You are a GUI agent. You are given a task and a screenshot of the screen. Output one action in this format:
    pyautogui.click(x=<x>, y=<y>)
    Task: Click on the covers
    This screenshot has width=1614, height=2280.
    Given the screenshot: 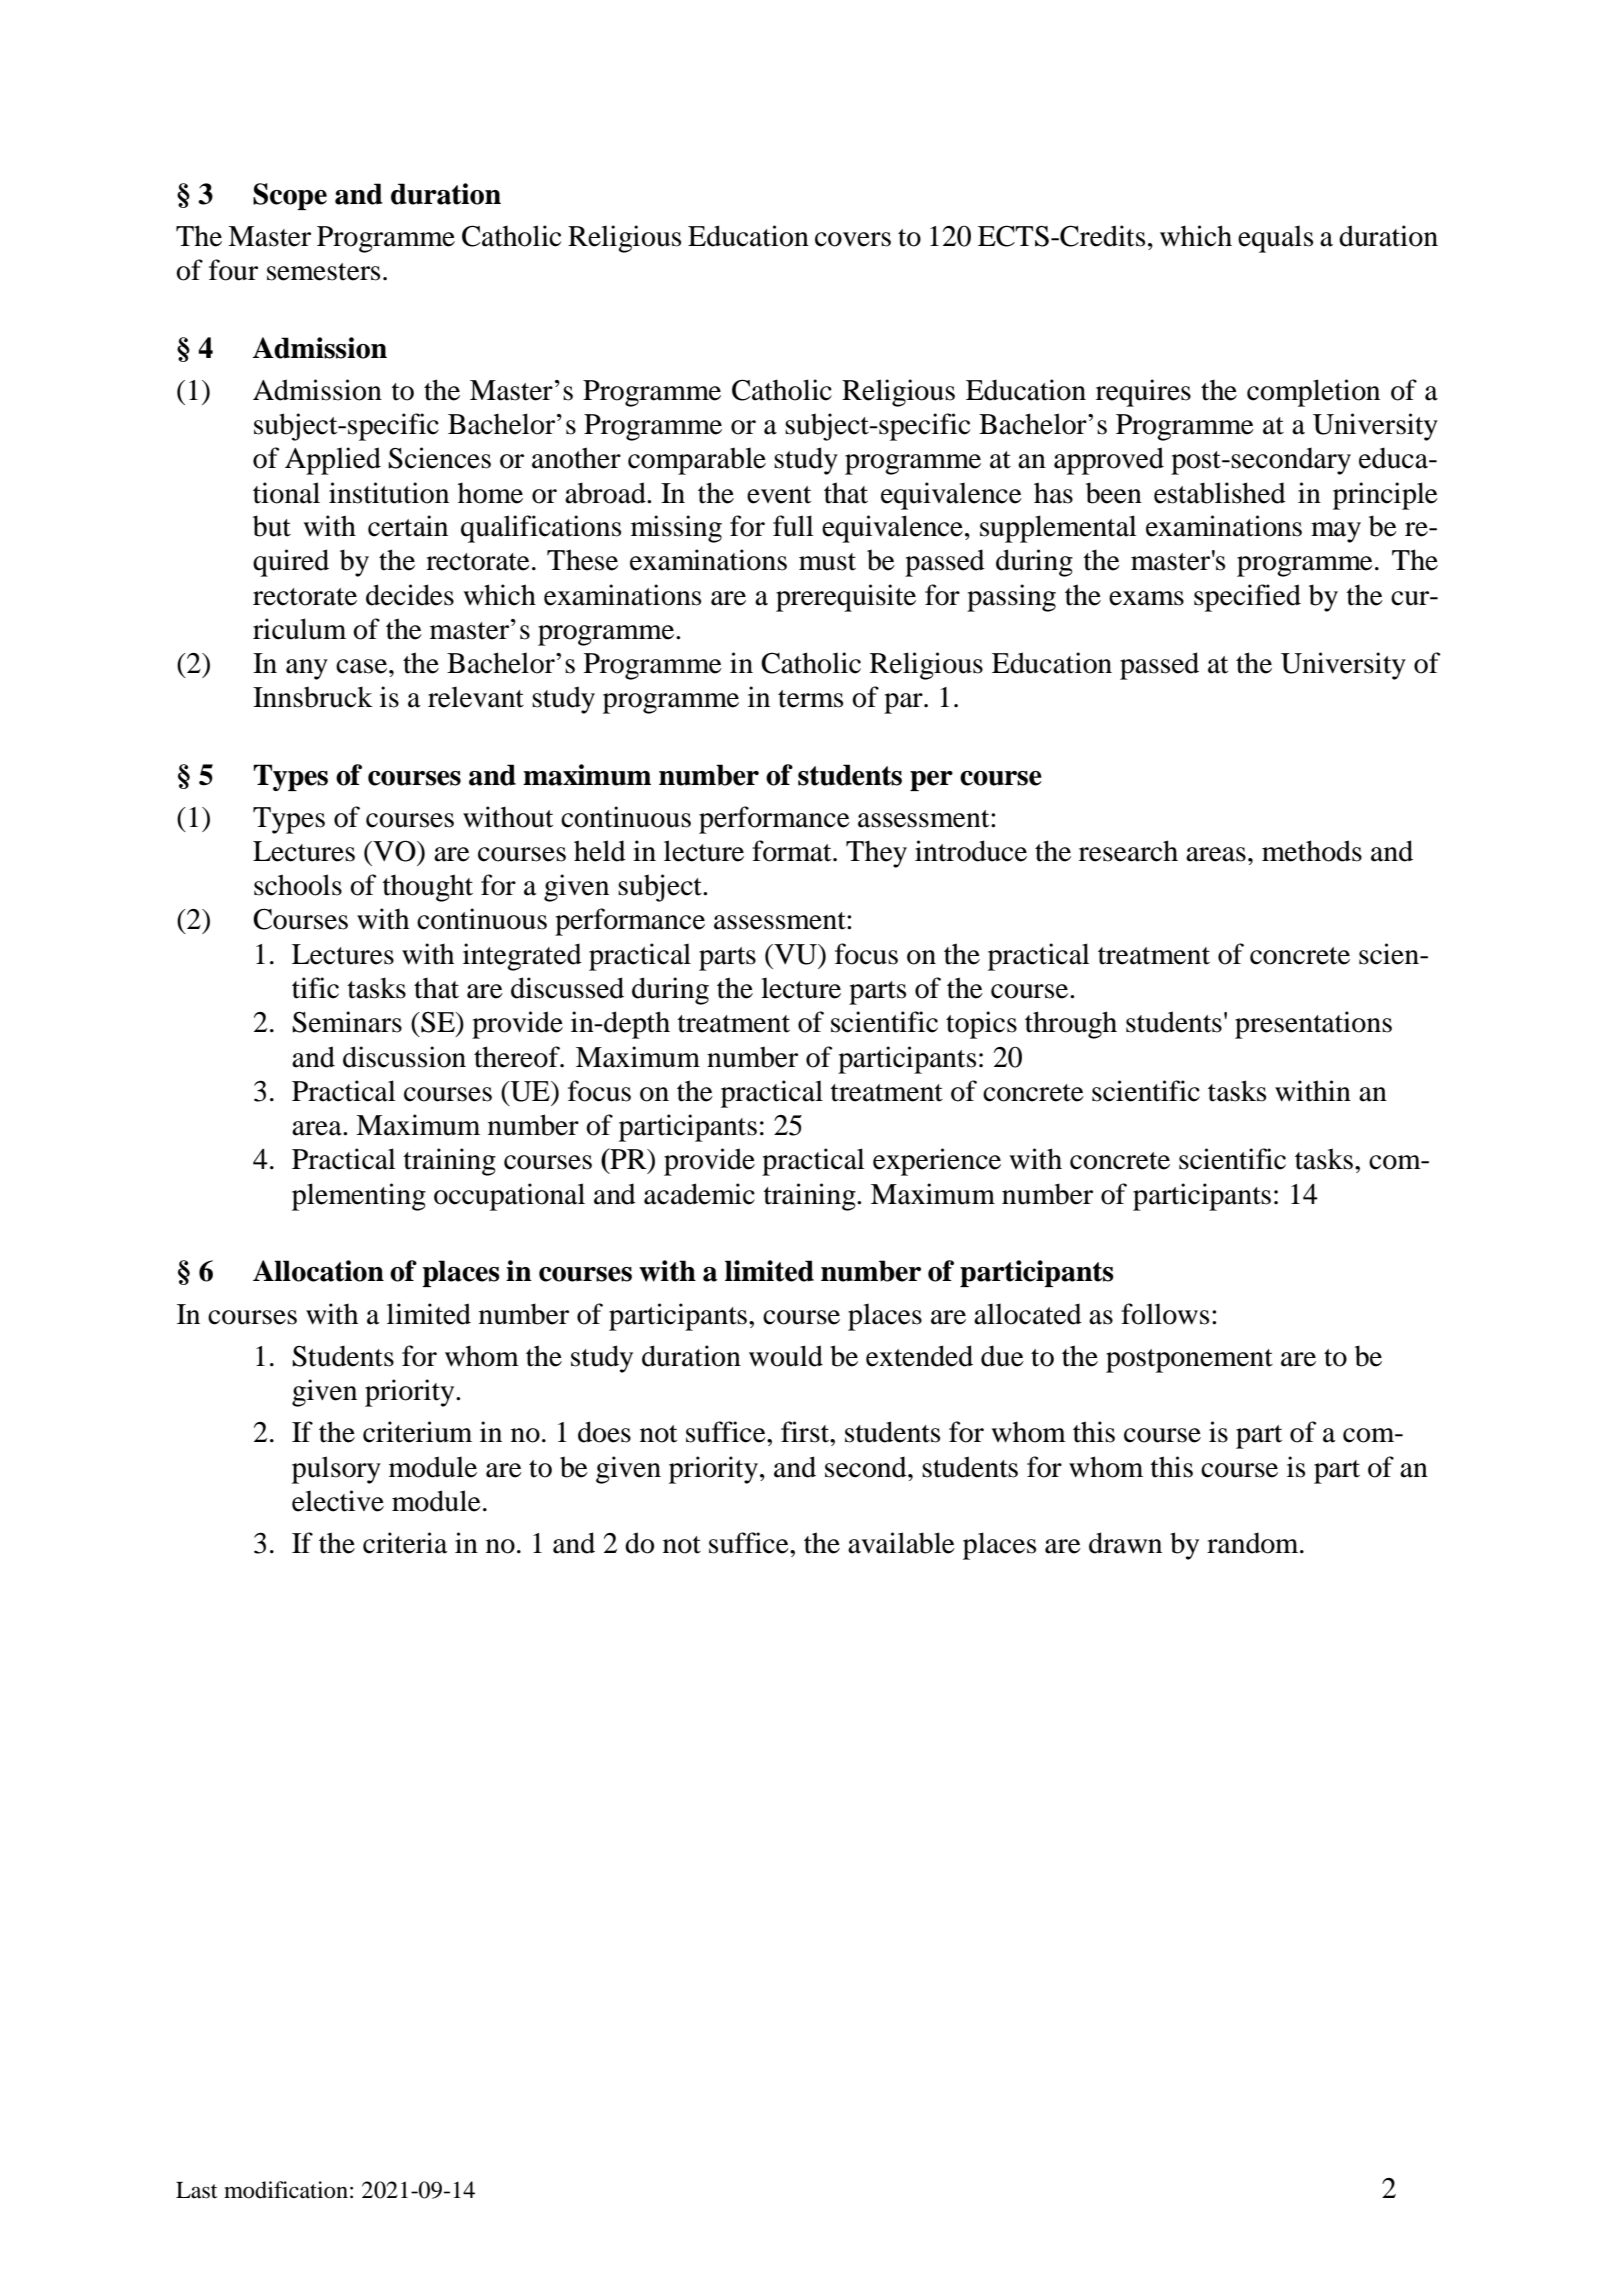 What is the action you would take?
    pyautogui.click(x=853, y=239)
